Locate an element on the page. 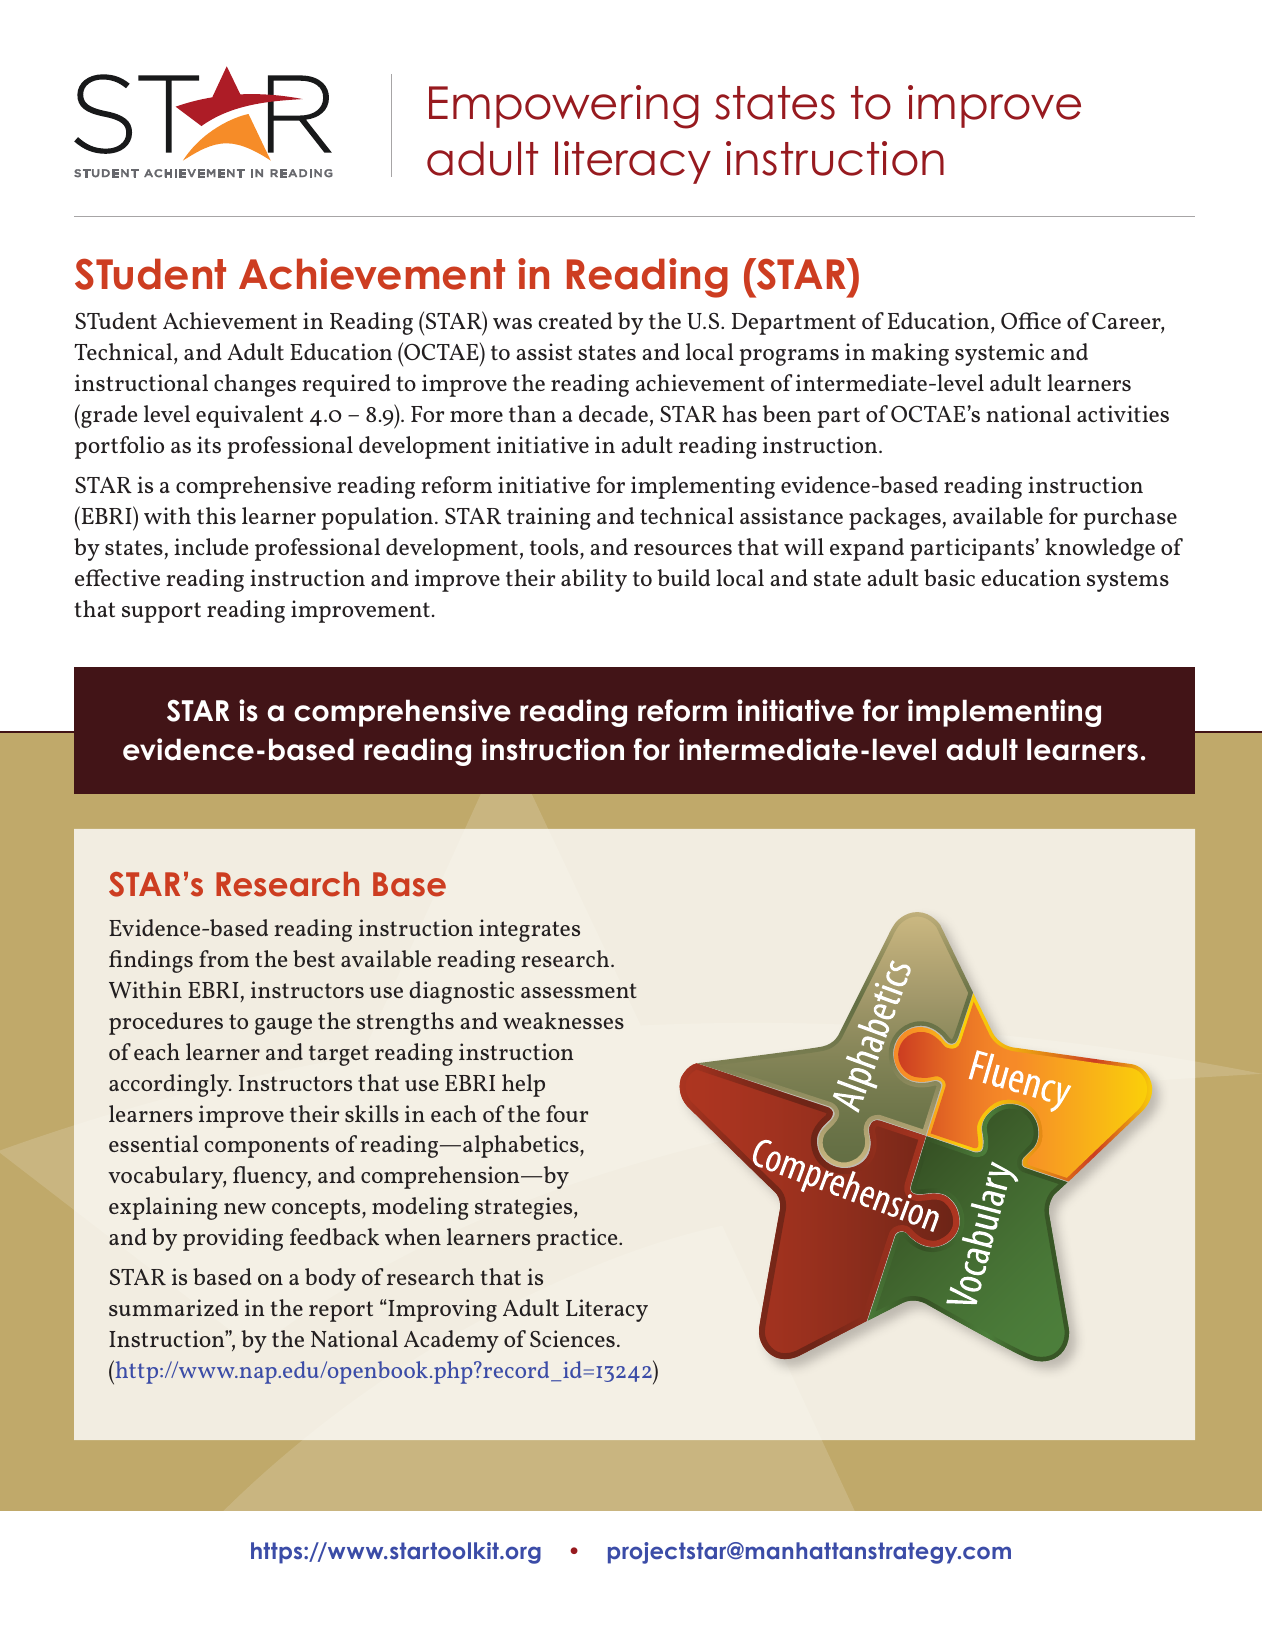 This document has width=1262, height=1633. Empowering is located at coordinates (564, 107).
